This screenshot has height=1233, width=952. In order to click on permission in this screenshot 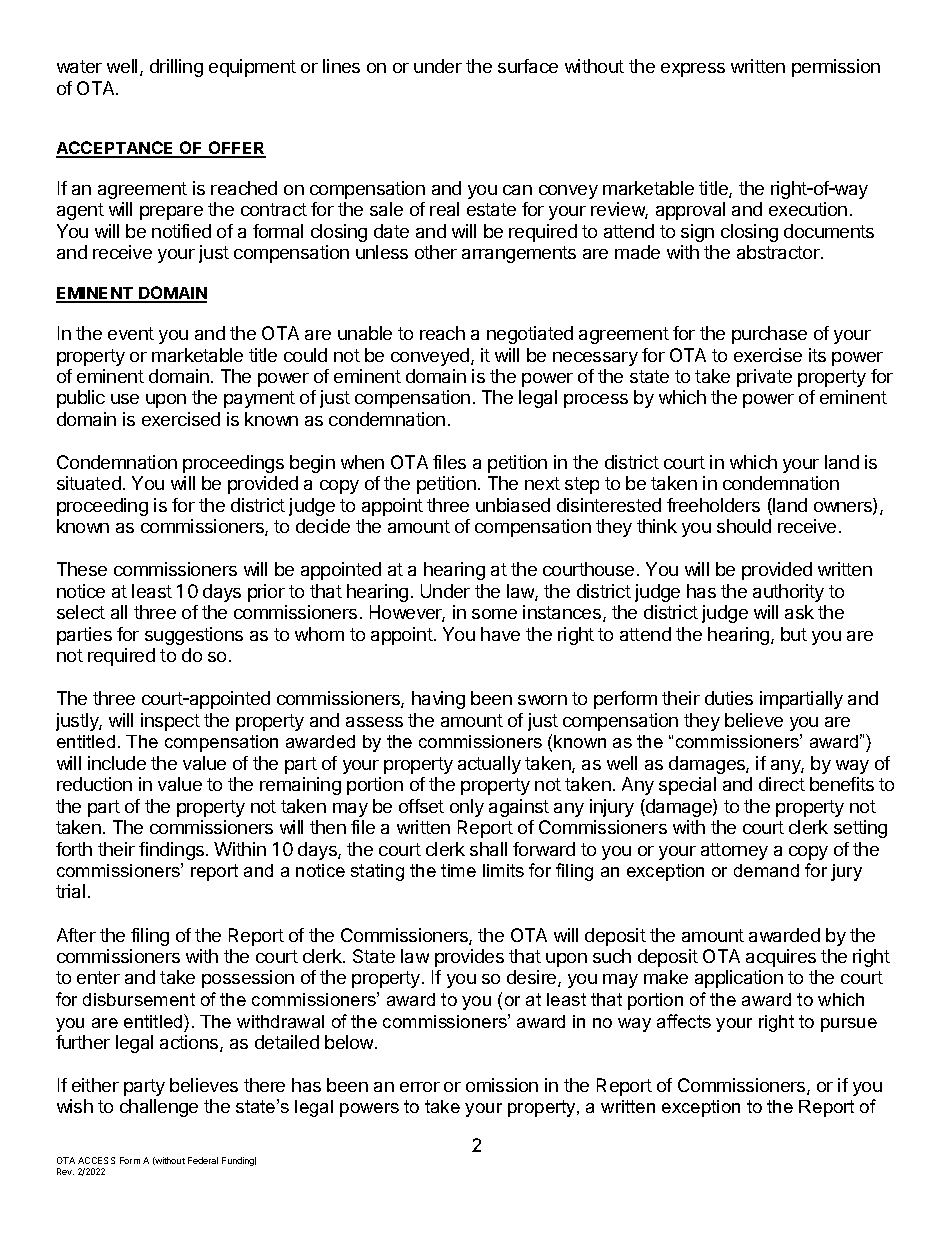, I will do `click(836, 68)`.
